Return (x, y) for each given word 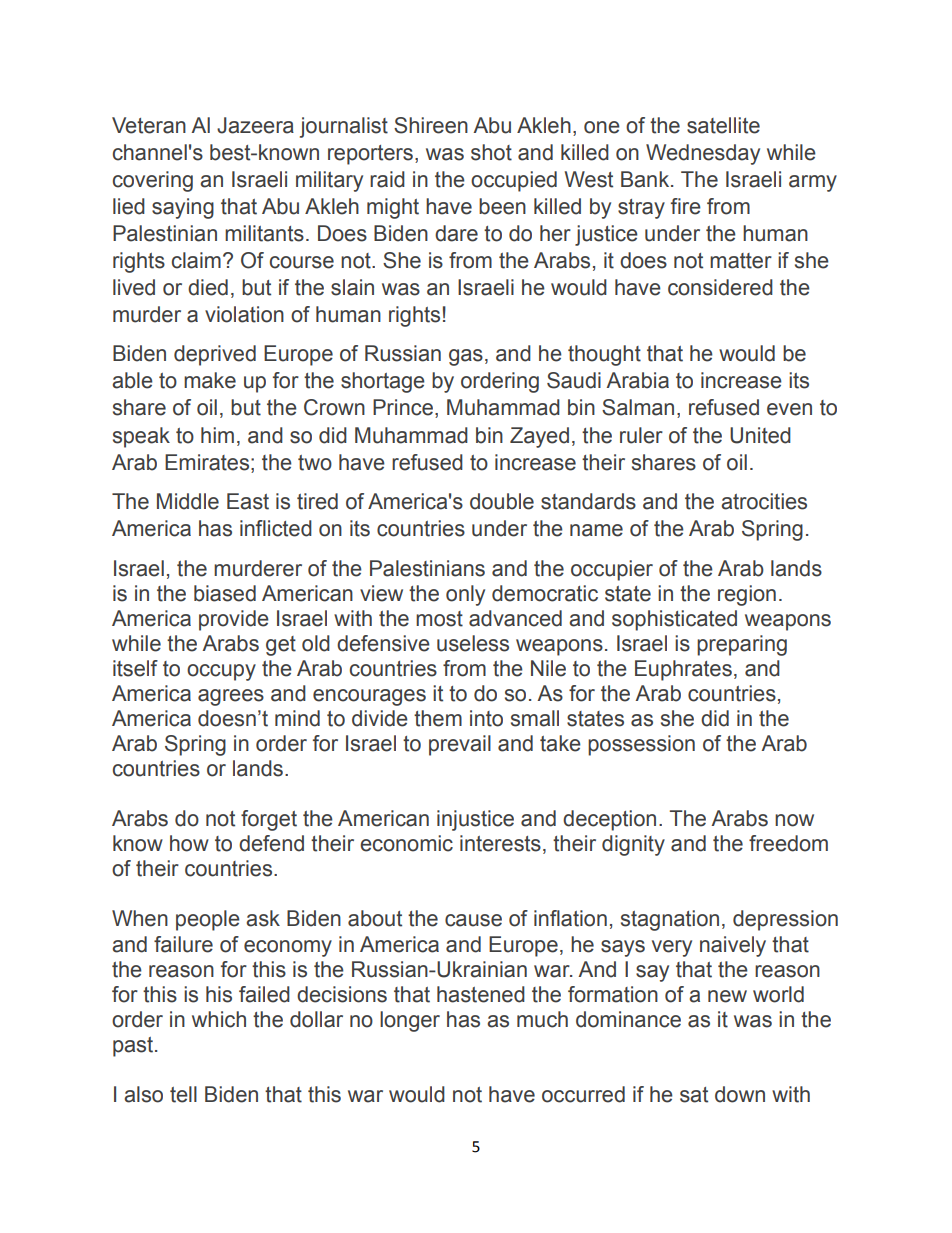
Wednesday (703, 154)
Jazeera (255, 125)
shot (491, 152)
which (219, 1019)
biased (225, 593)
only (465, 595)
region (747, 595)
